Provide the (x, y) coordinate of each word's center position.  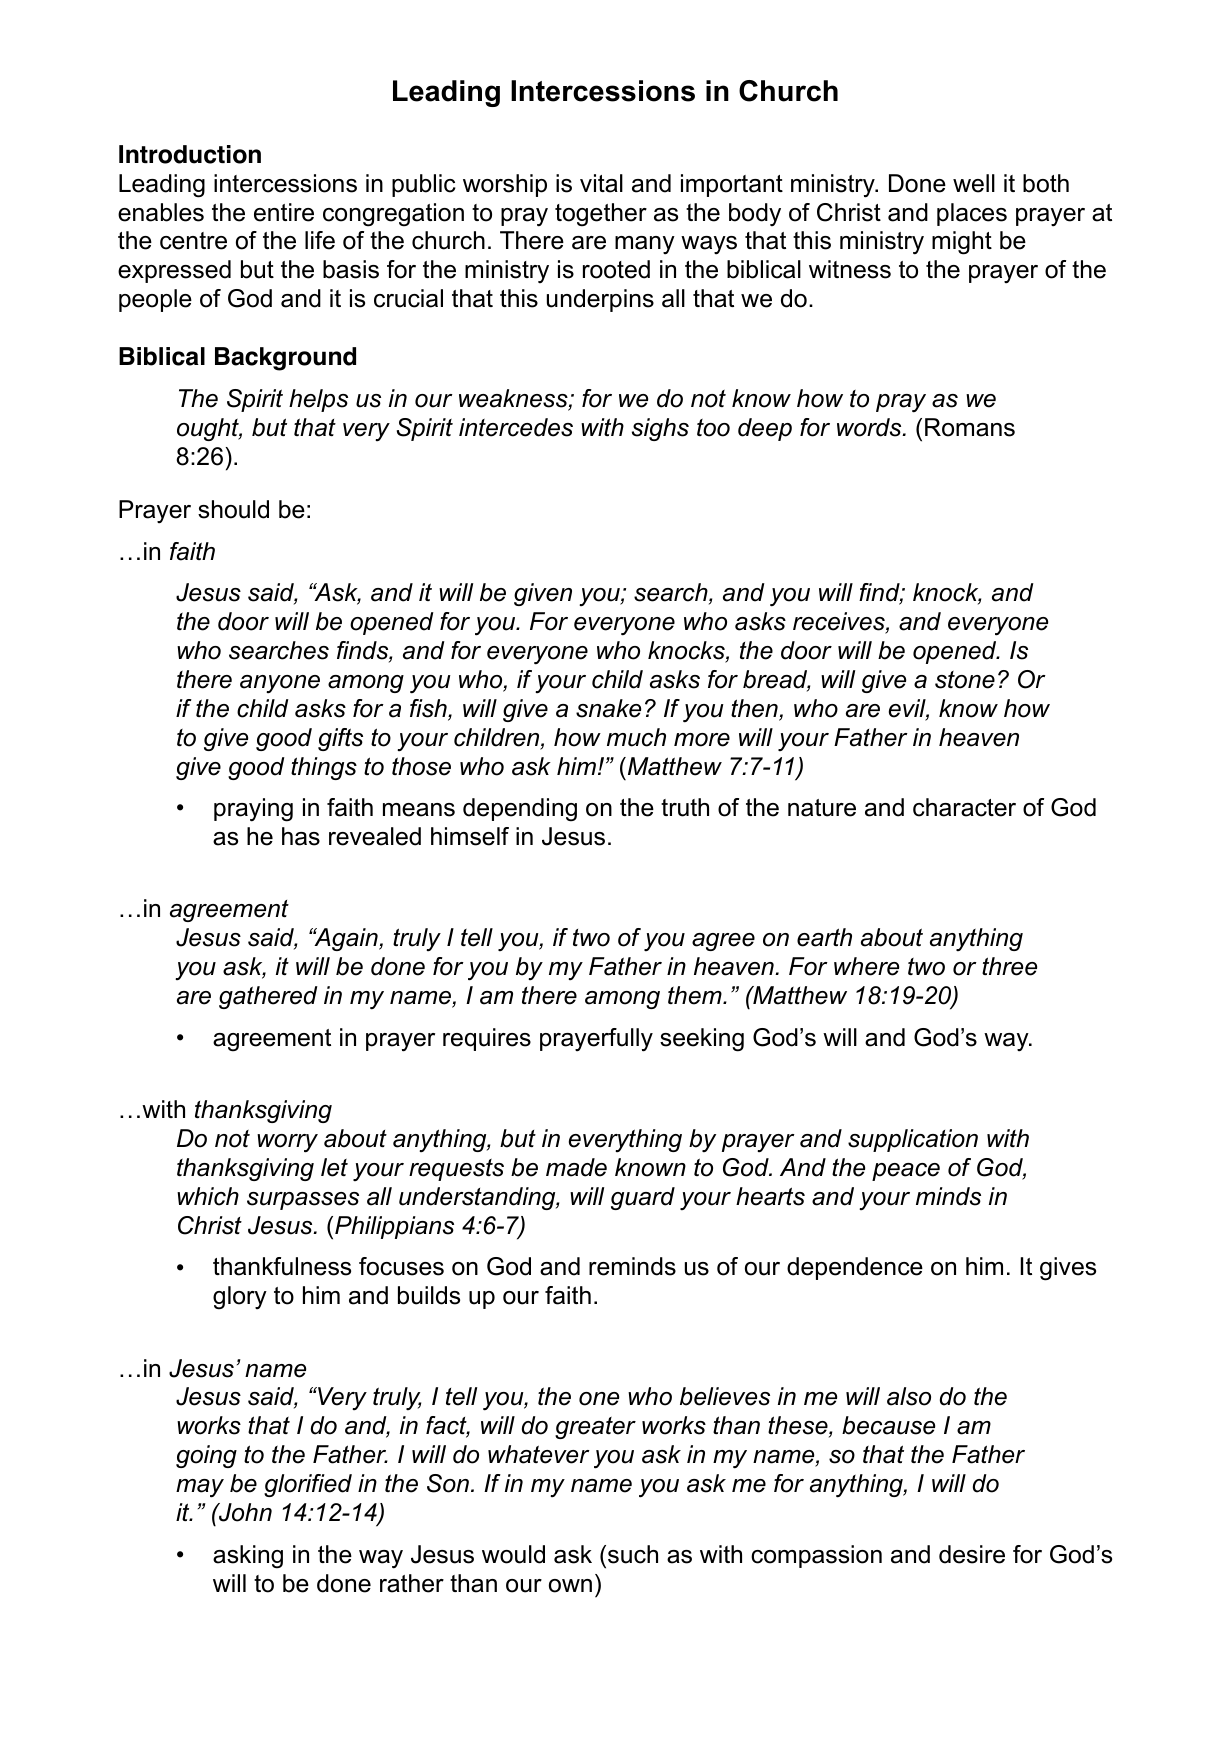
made (576, 1167)
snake (608, 708)
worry (287, 1143)
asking (248, 1557)
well (974, 183)
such (633, 1554)
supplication (913, 1140)
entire (284, 212)
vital (601, 183)
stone (965, 680)
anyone (280, 684)
